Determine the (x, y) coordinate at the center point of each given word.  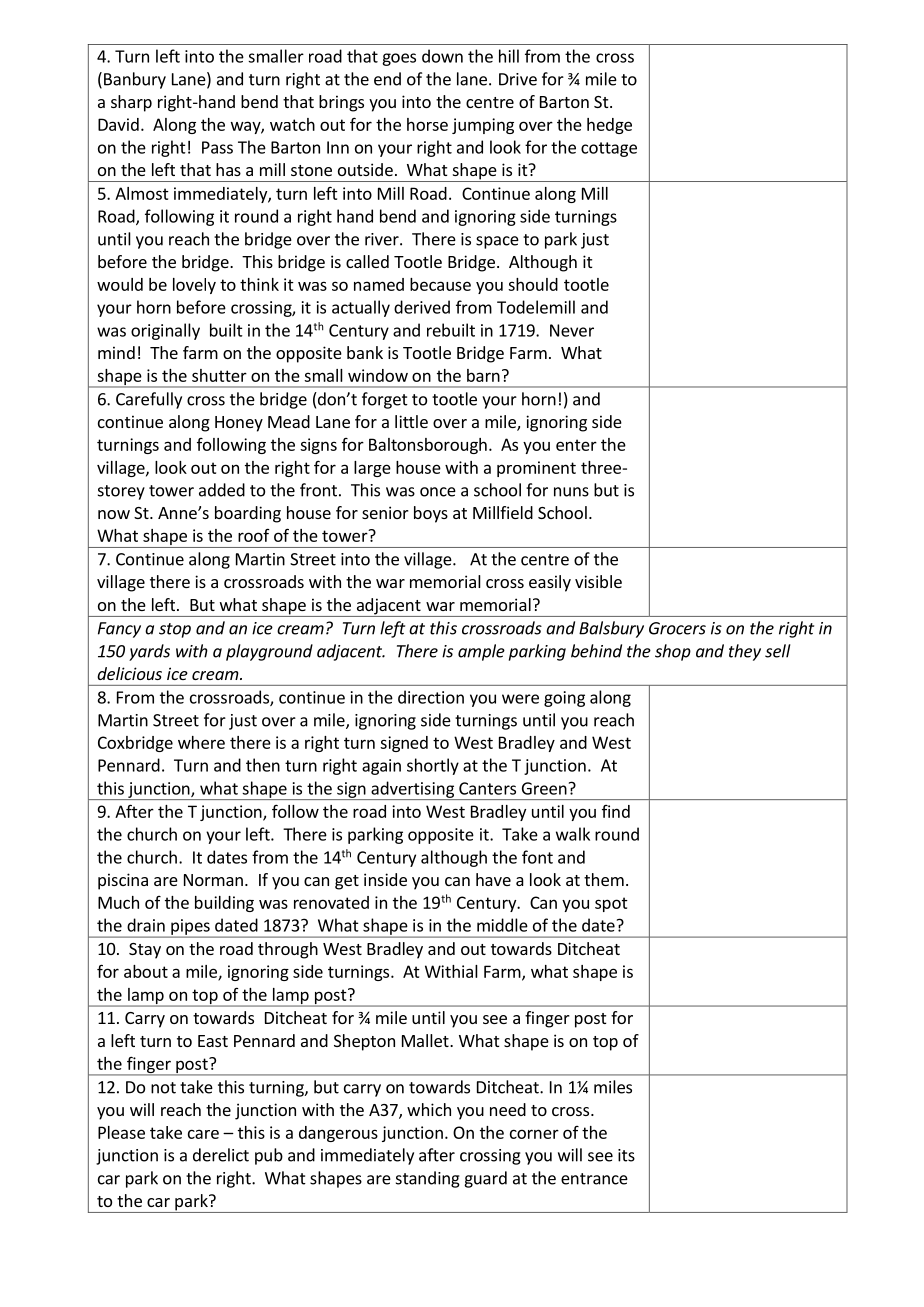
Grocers (677, 628)
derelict (221, 1155)
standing (428, 1179)
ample (481, 652)
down (442, 56)
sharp (131, 103)
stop (175, 630)
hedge (609, 126)
